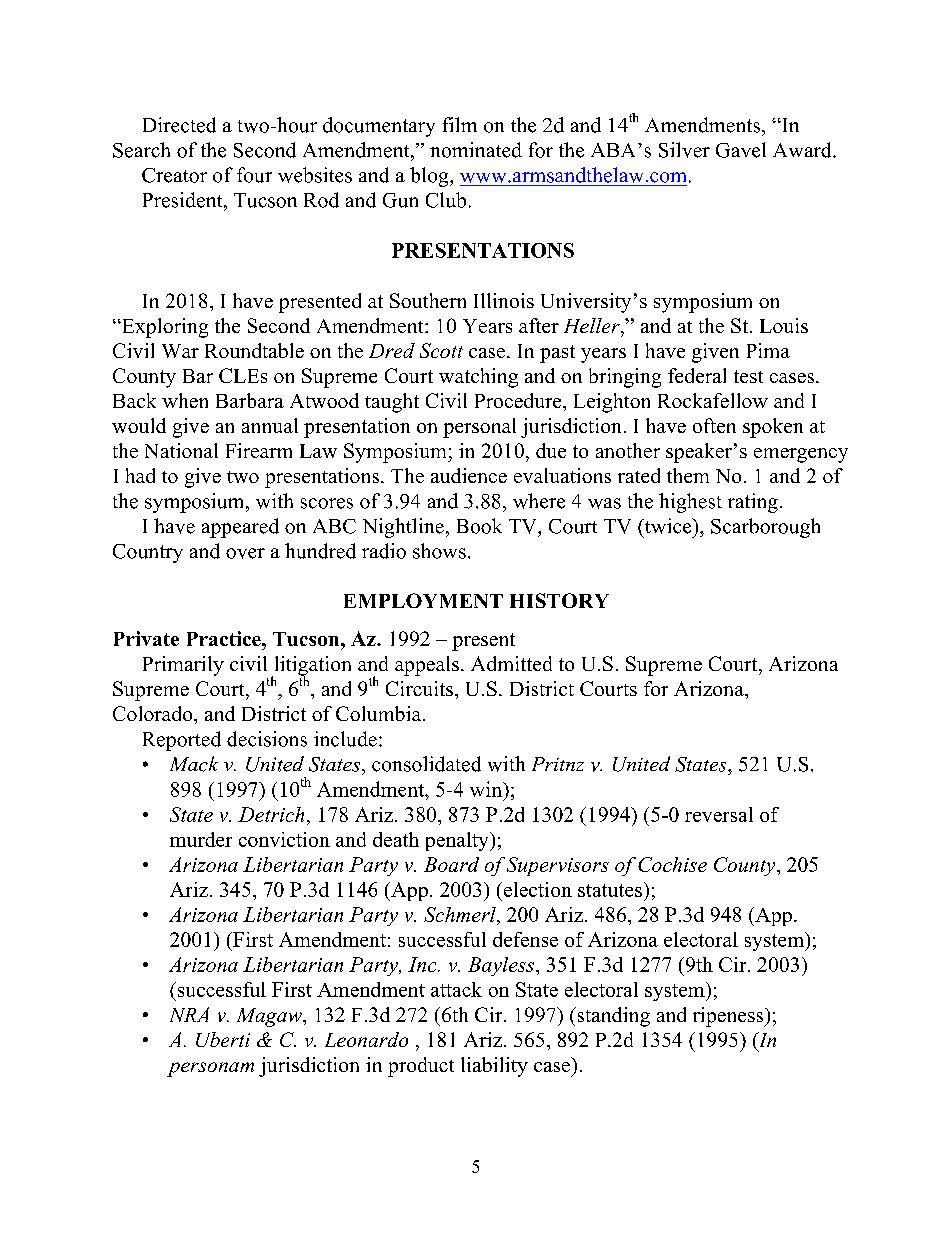  Describe the element at coordinates (494, 1067) in the screenshot. I see `liability` at that location.
